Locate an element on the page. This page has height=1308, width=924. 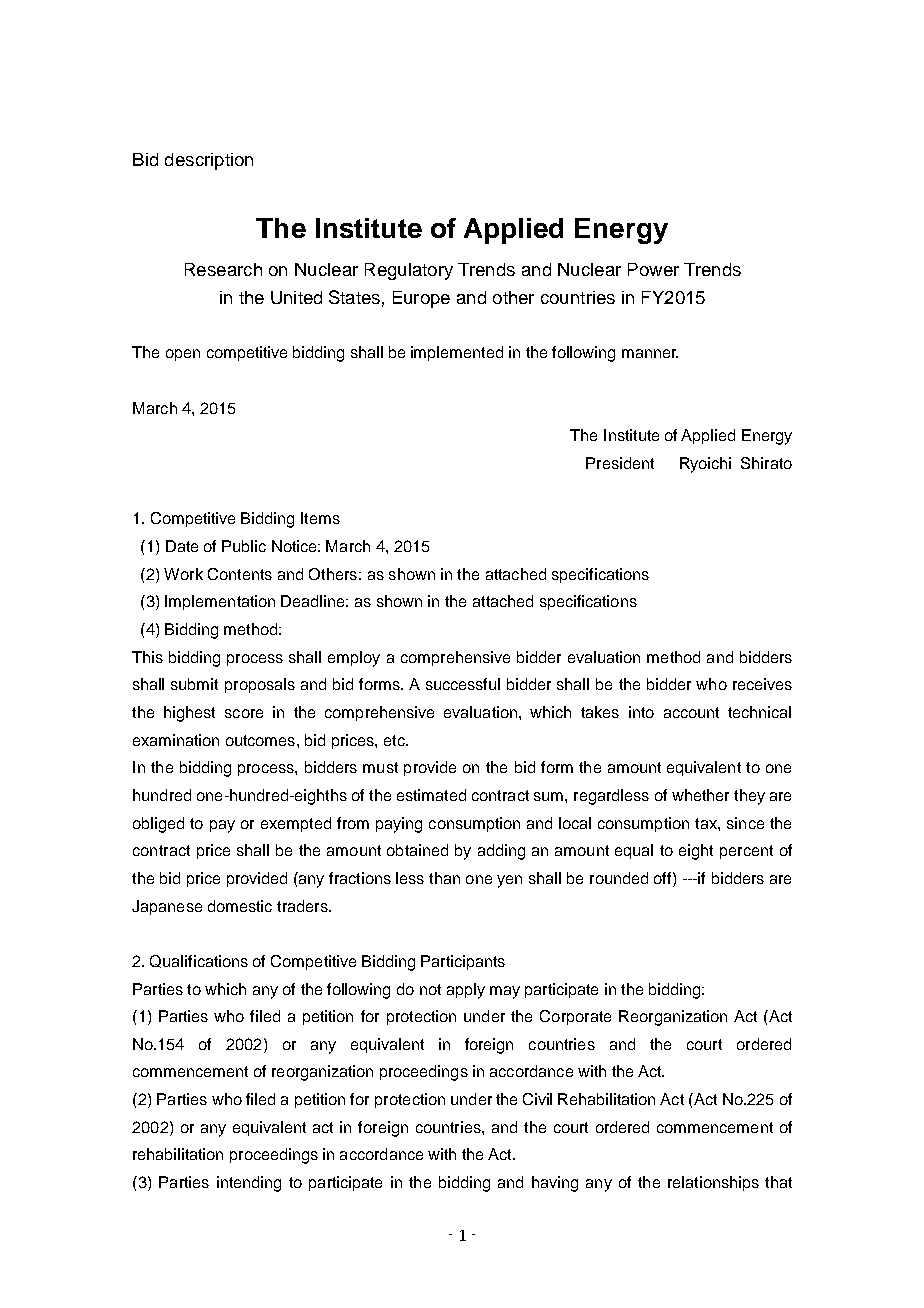
description is located at coordinates (209, 161).
